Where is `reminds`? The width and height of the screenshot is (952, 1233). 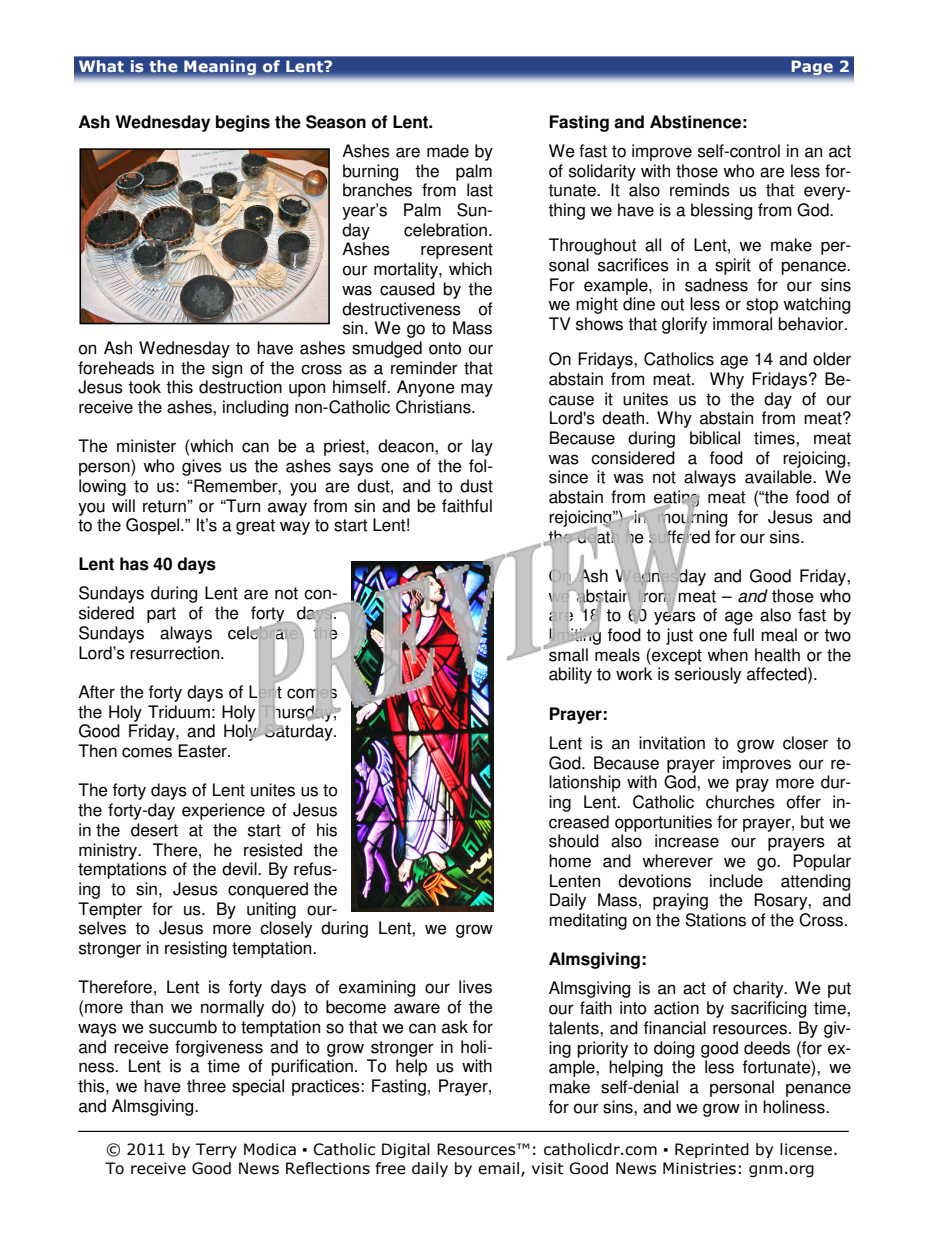
reminds is located at coordinates (700, 190).
